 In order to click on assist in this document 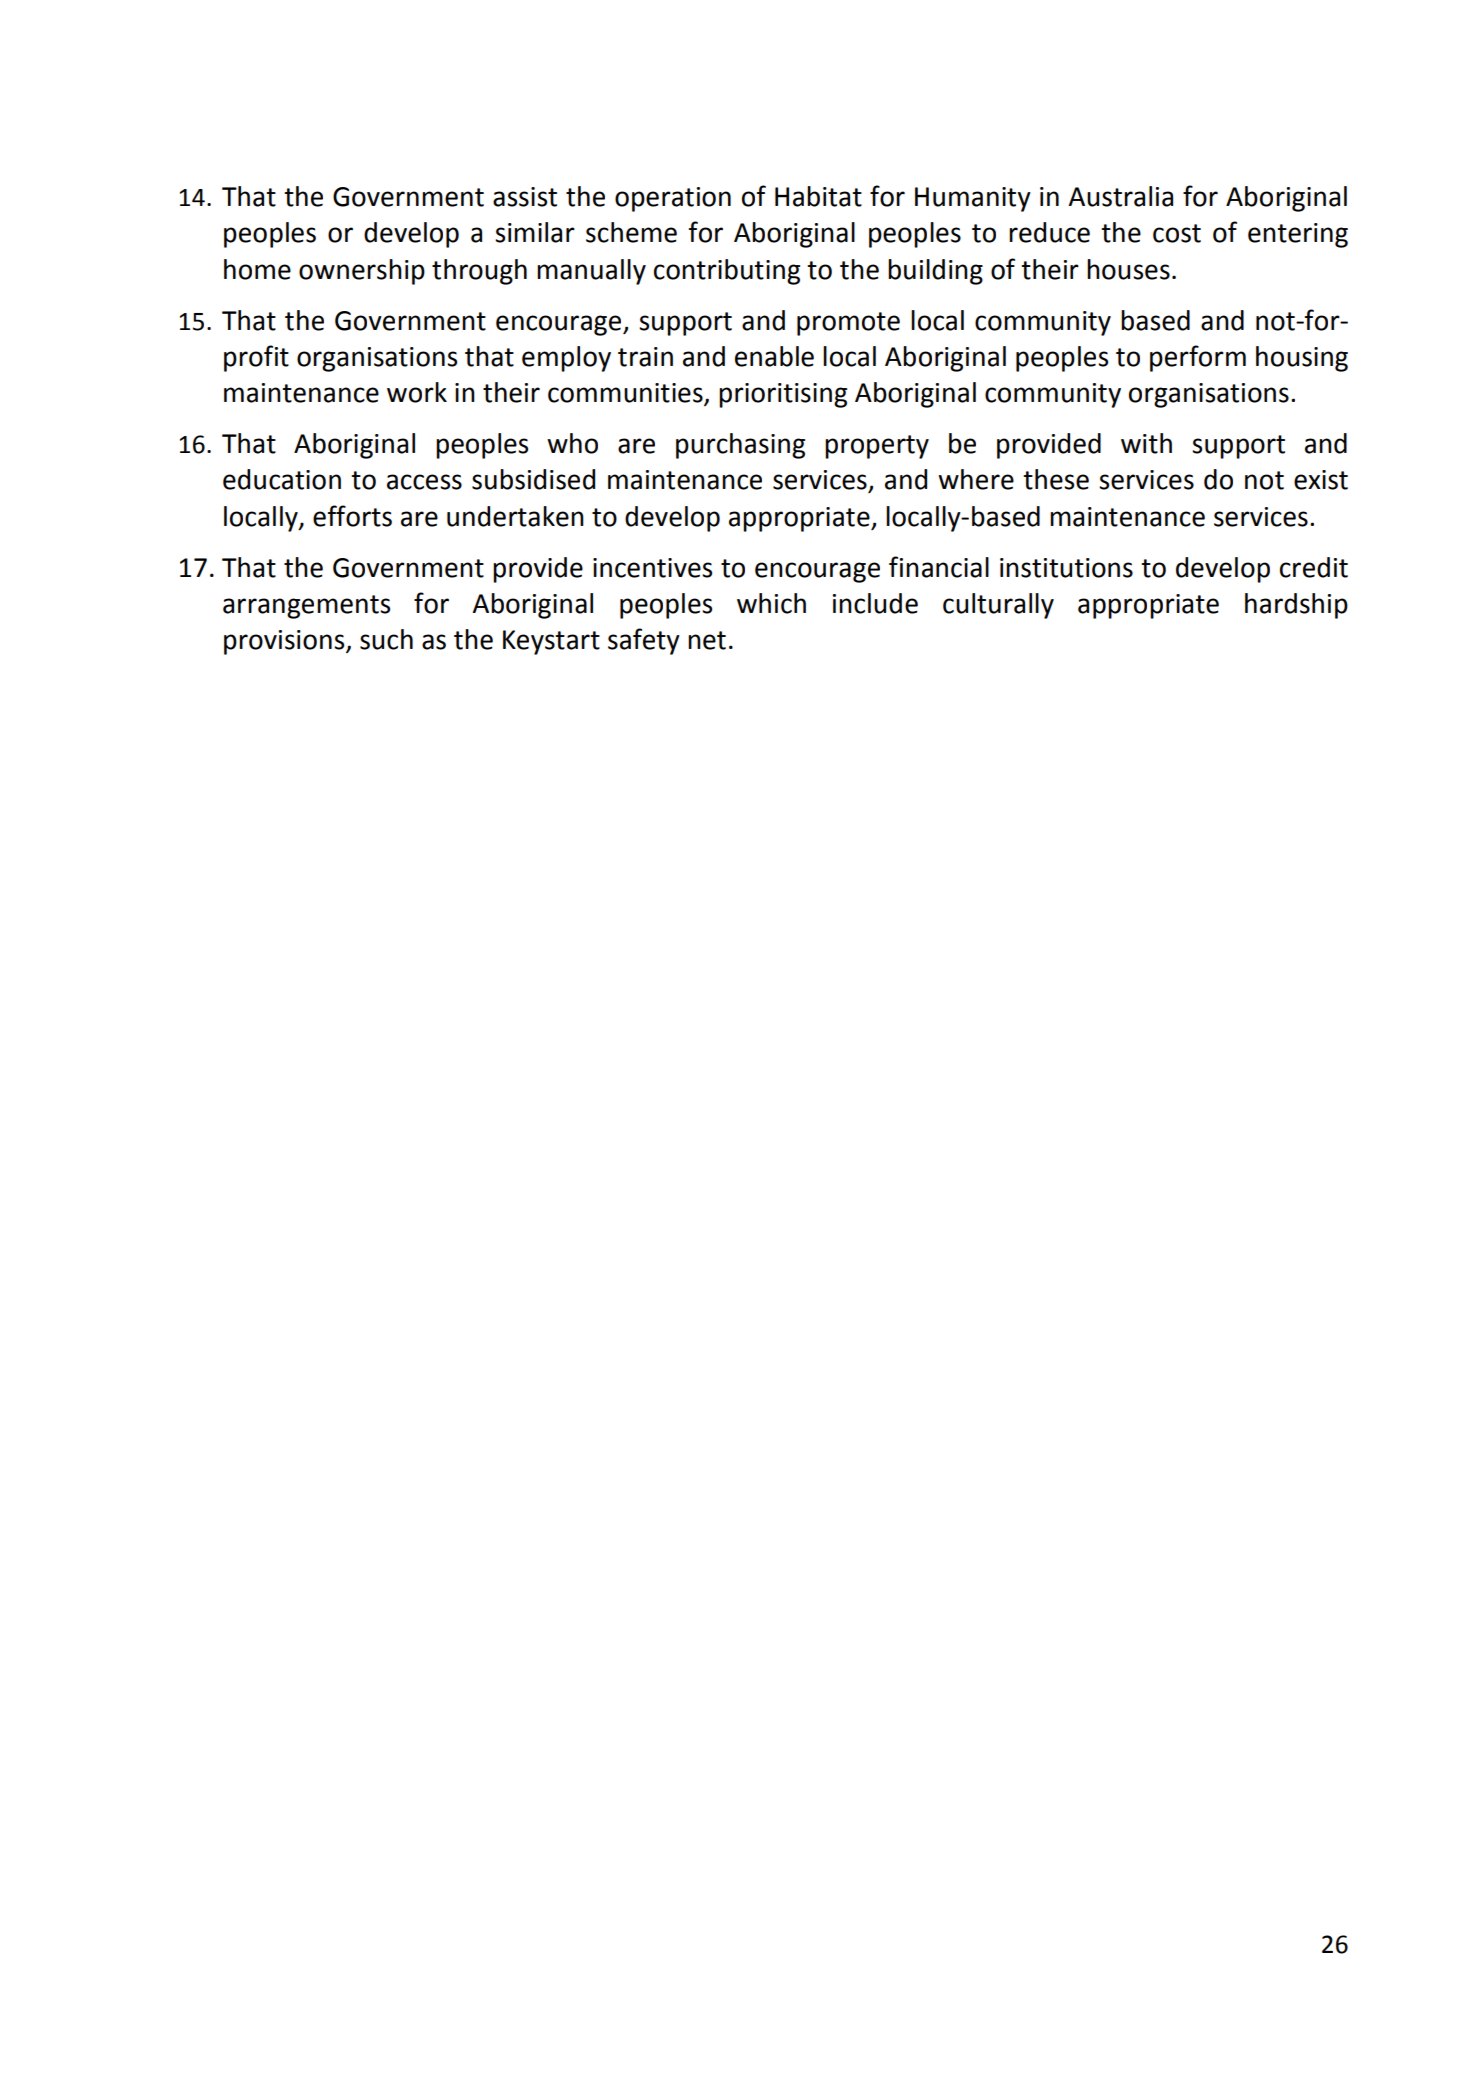, I will do `click(525, 197)`.
